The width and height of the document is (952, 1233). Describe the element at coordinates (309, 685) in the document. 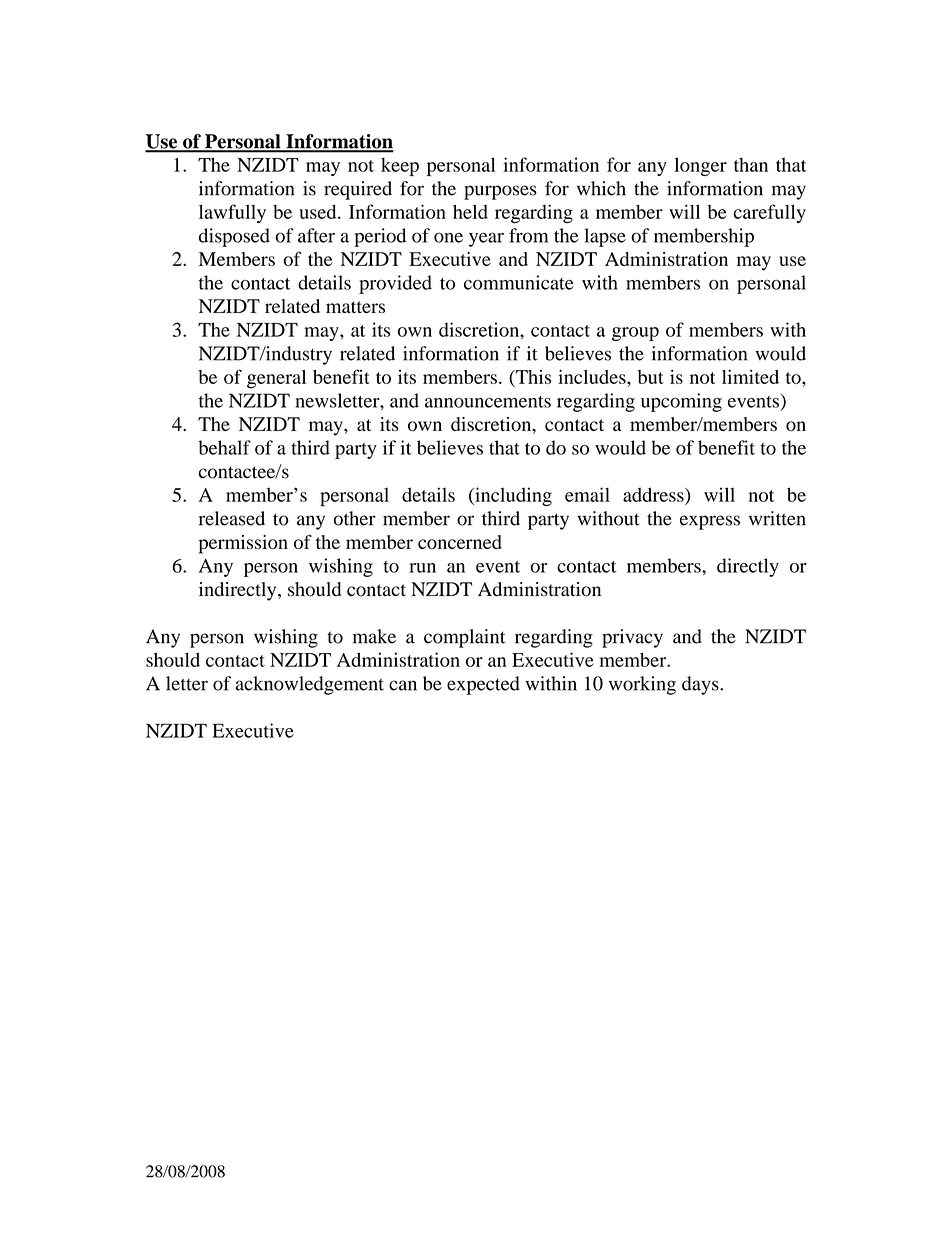

I see `acknowledgement` at that location.
